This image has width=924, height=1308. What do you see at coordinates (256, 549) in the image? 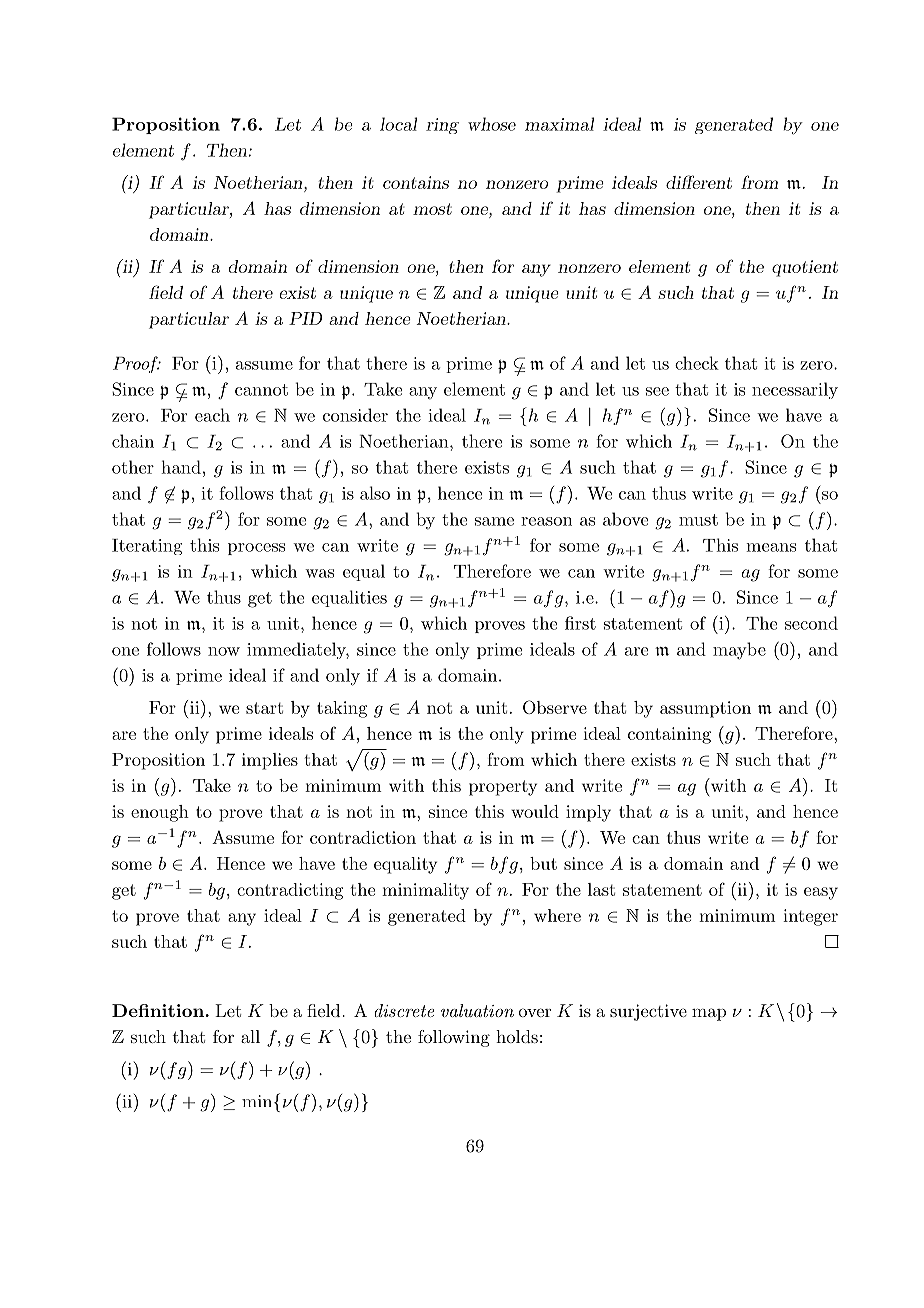
I see `process` at bounding box center [256, 549].
